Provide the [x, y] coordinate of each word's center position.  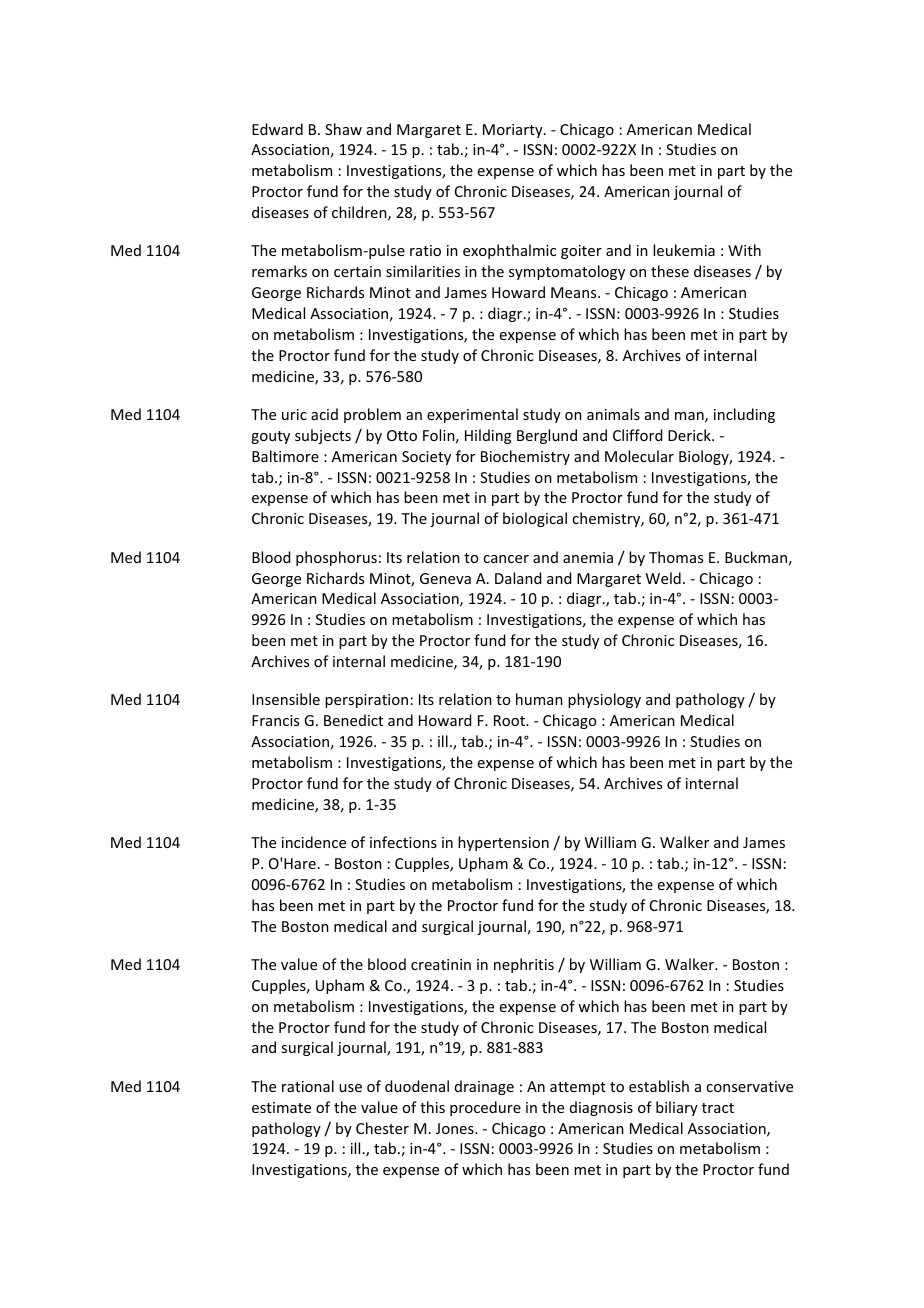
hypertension [503, 843]
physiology [604, 700]
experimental [472, 415]
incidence [314, 842]
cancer [506, 559]
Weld [663, 578]
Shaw [343, 129]
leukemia [684, 250]
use [350, 1088]
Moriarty [514, 131]
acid [324, 414]
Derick [690, 435]
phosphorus [336, 558]
